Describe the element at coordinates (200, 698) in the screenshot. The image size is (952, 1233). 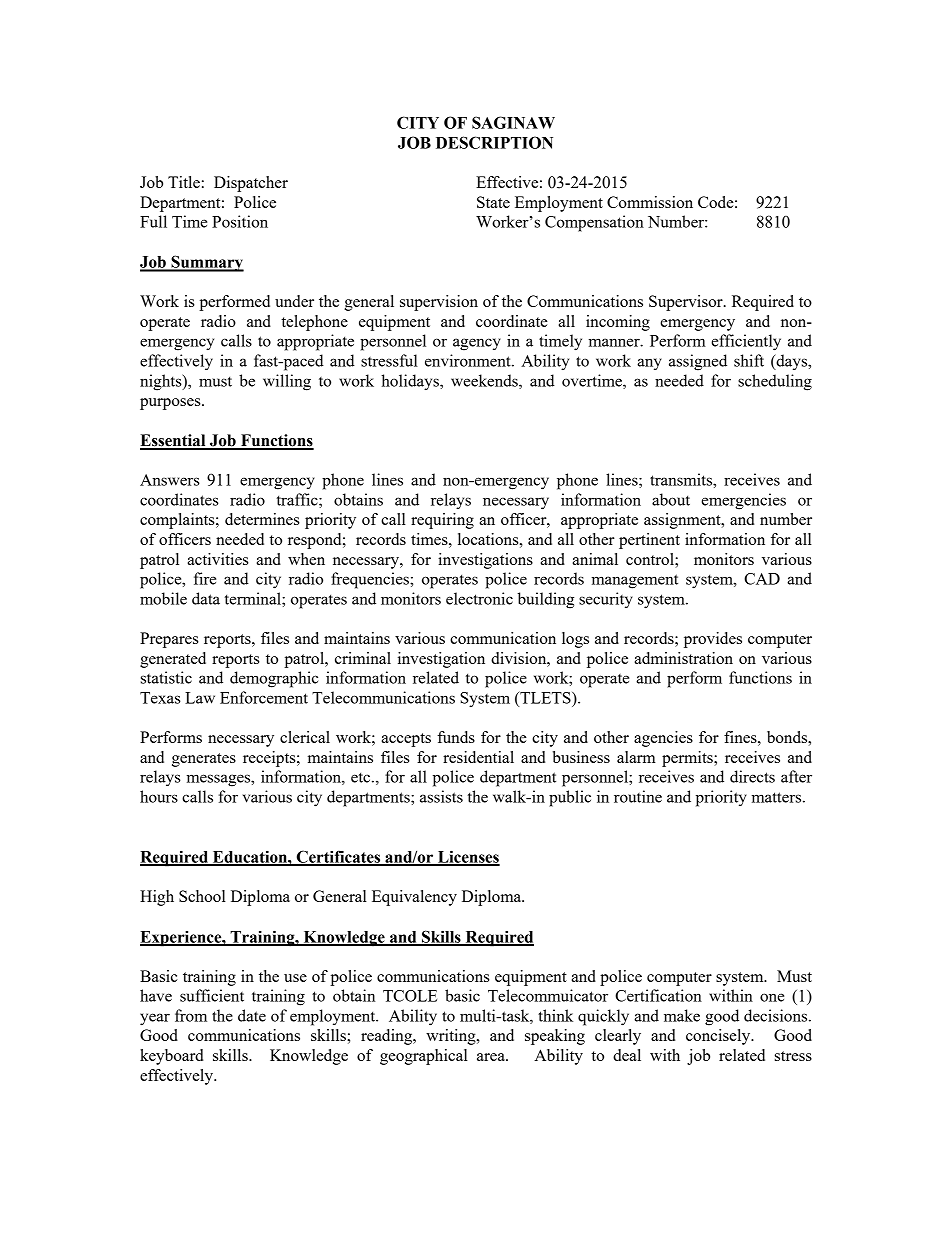
I see `Law` at that location.
